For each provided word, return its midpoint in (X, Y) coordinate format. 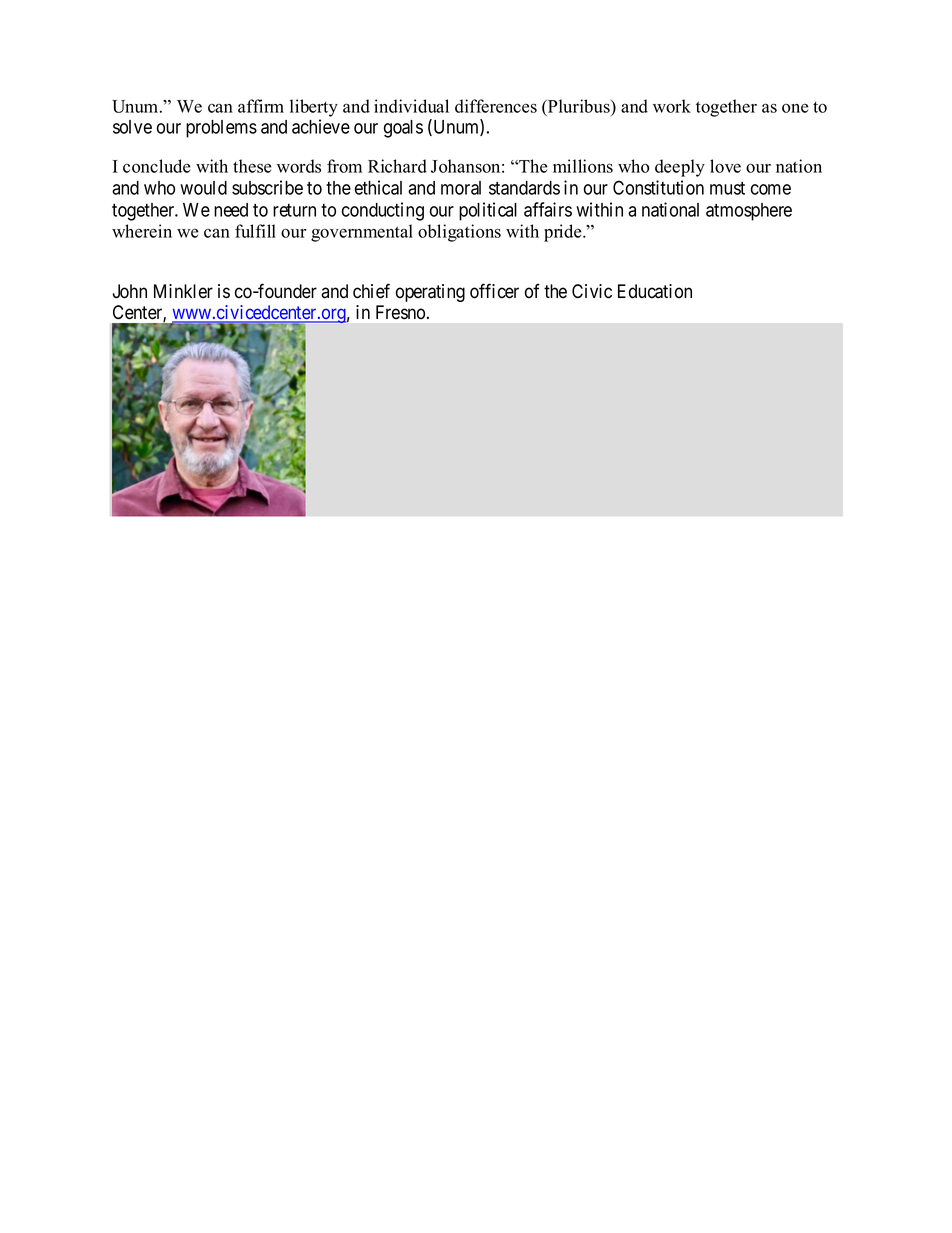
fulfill (255, 231)
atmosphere (749, 212)
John (129, 291)
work (672, 106)
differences (496, 106)
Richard (397, 166)
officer (494, 291)
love (725, 166)
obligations (459, 233)
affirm (261, 106)
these (252, 166)
